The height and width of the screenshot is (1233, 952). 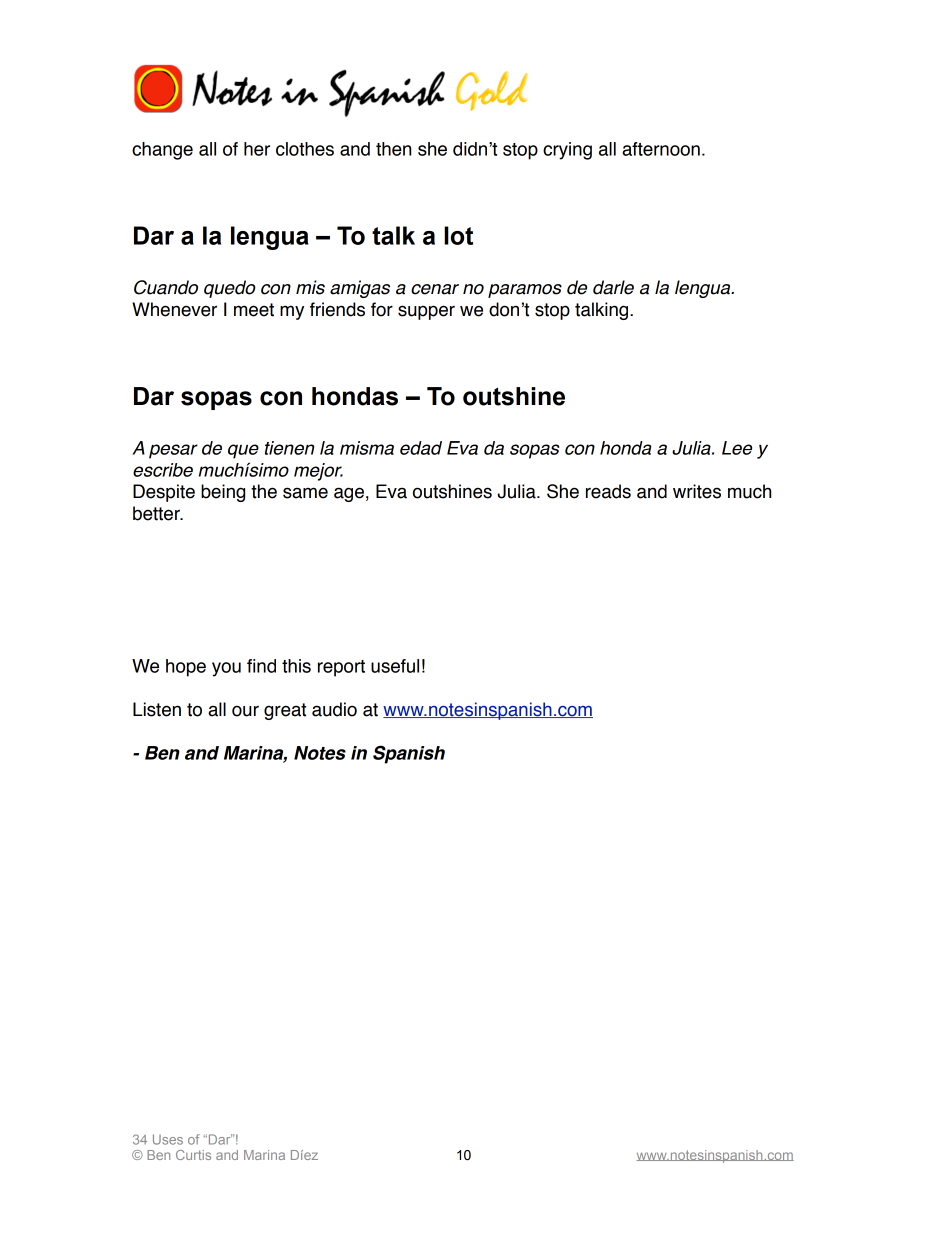 I want to click on our, so click(x=245, y=711).
